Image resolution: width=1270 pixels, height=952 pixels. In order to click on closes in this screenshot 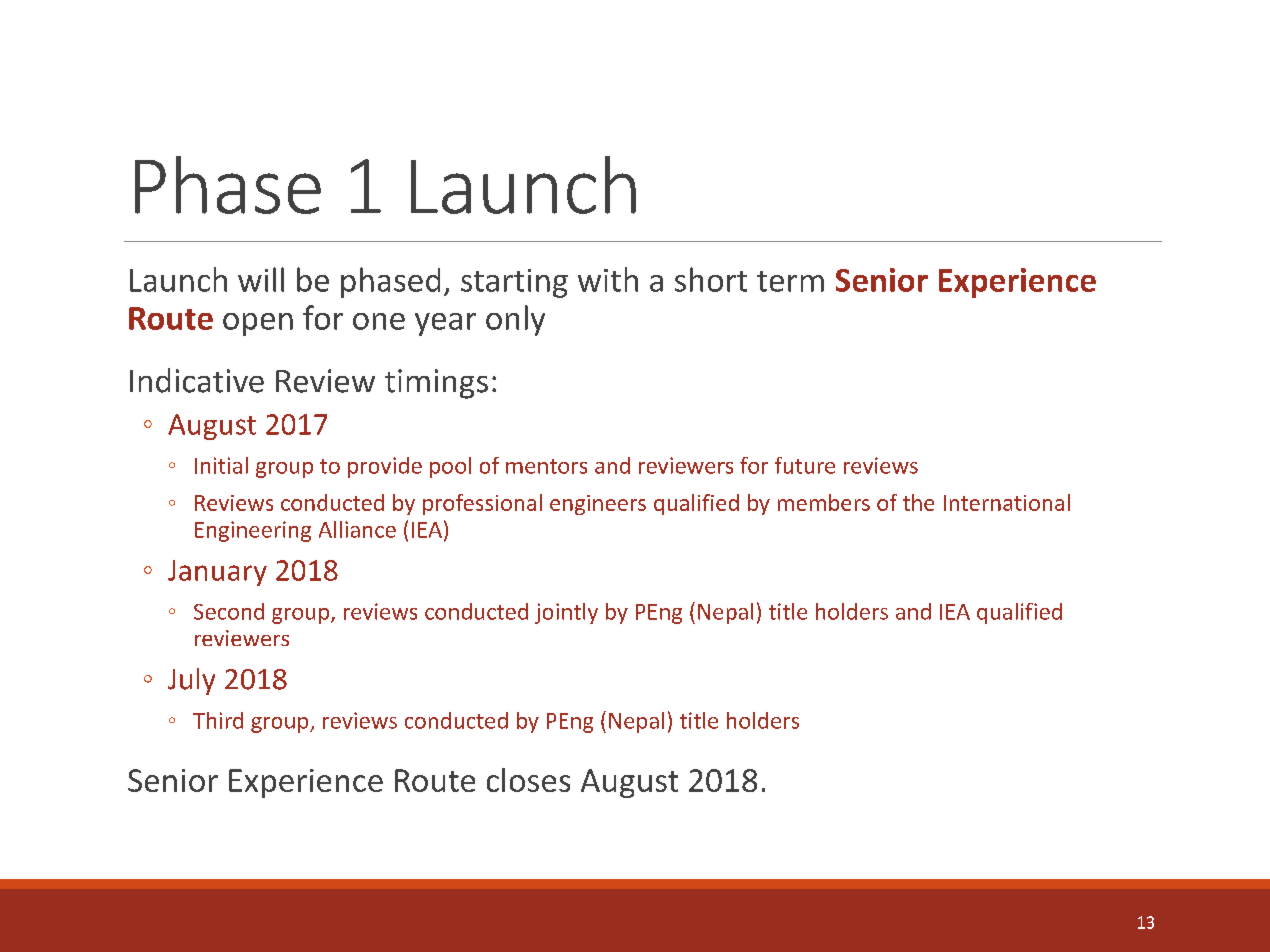, I will do `click(528, 780)`.
